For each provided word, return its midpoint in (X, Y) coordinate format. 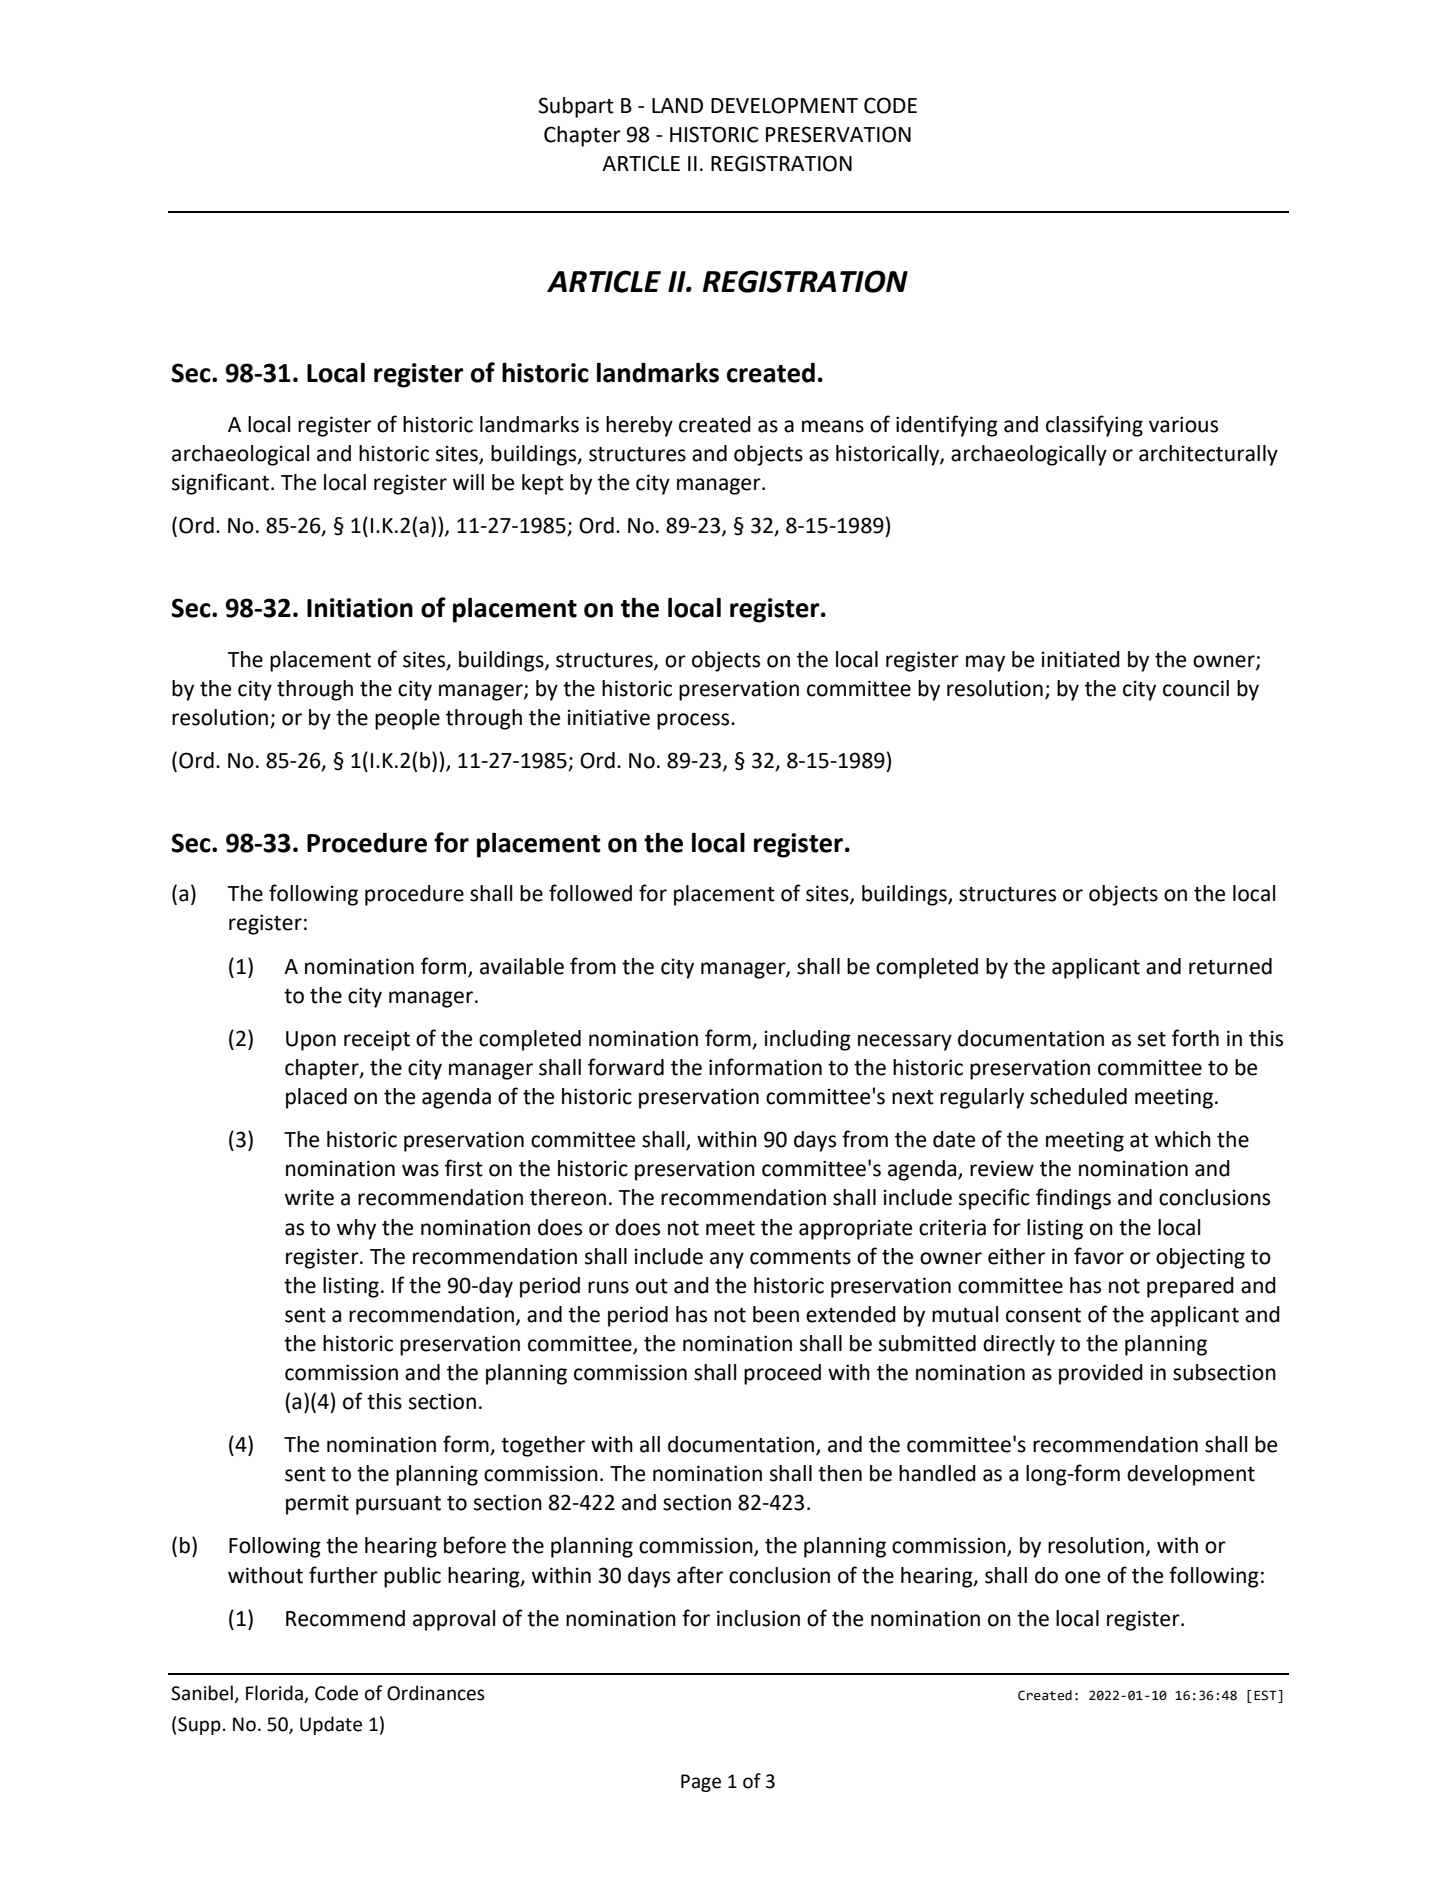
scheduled (1078, 1096)
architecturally (1208, 455)
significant (222, 484)
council (1196, 688)
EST (1266, 1696)
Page (701, 1783)
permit (317, 1504)
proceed (782, 1374)
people (407, 719)
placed (316, 1098)
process (694, 721)
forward (626, 1067)
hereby (639, 426)
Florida (275, 1694)
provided (1101, 1374)
